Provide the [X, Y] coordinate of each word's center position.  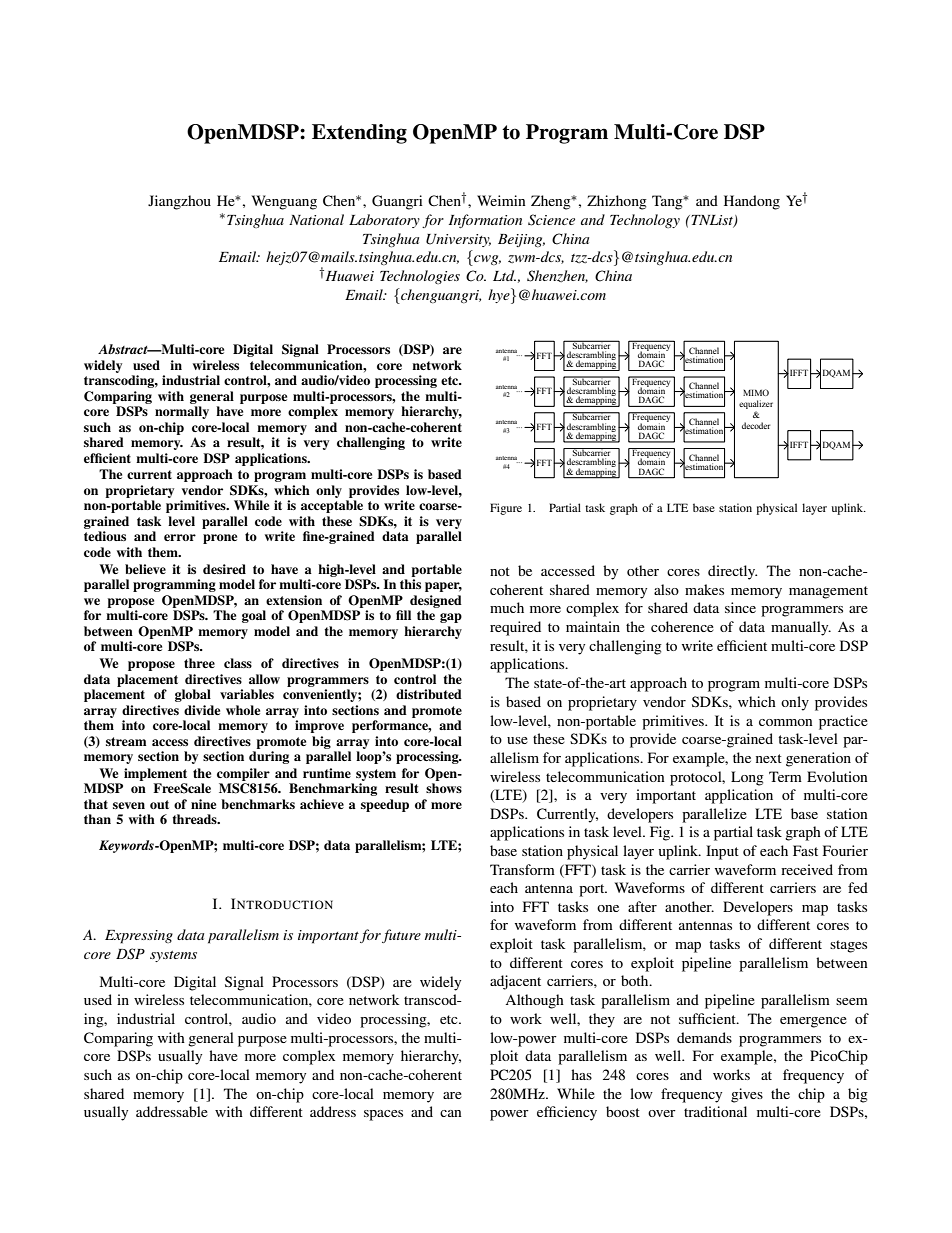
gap [451, 618]
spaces [383, 1115]
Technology [645, 221]
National [316, 219]
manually [801, 628]
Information [485, 221]
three [199, 663]
